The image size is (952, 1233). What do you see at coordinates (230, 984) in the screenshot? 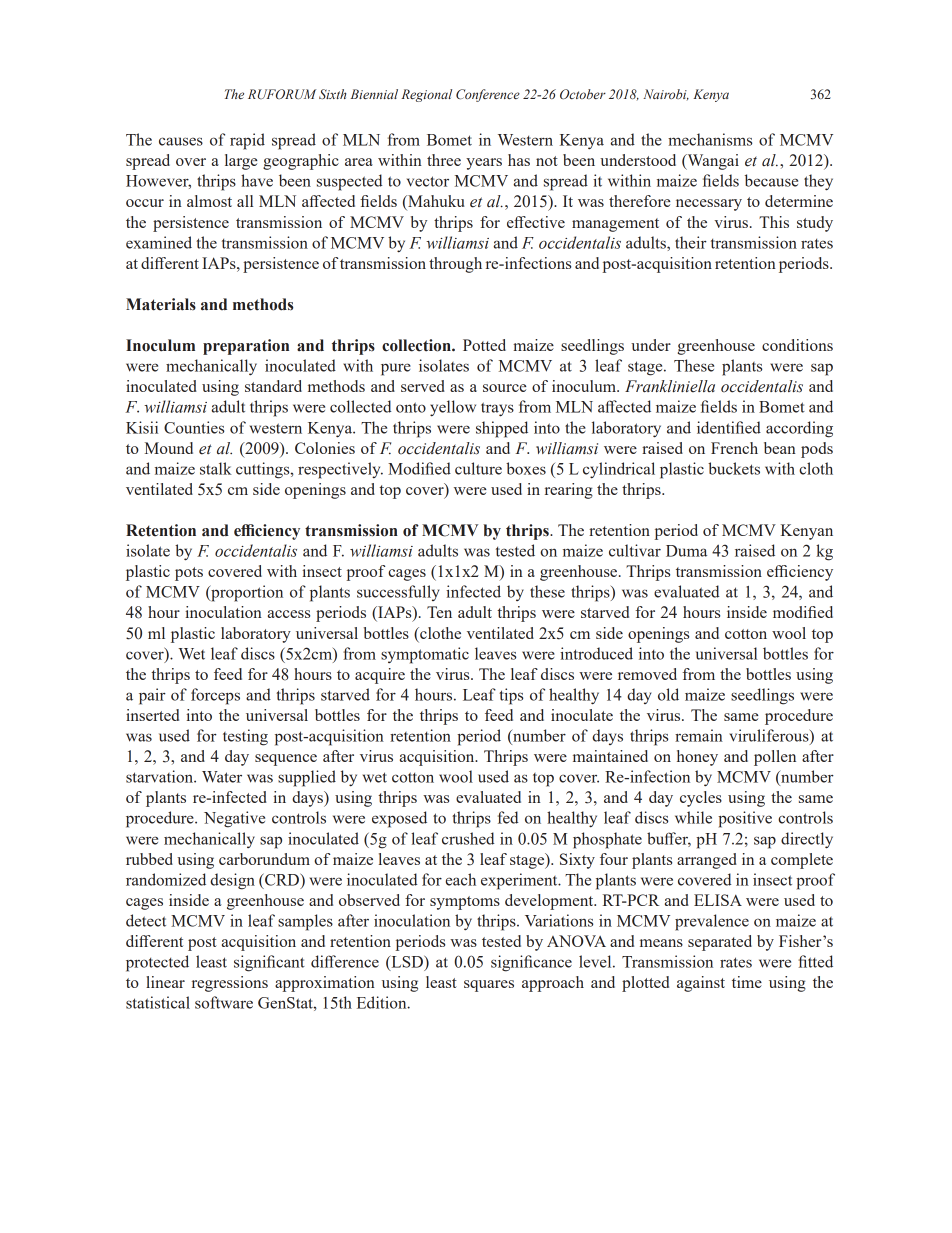
I see `regressions` at bounding box center [230, 984].
